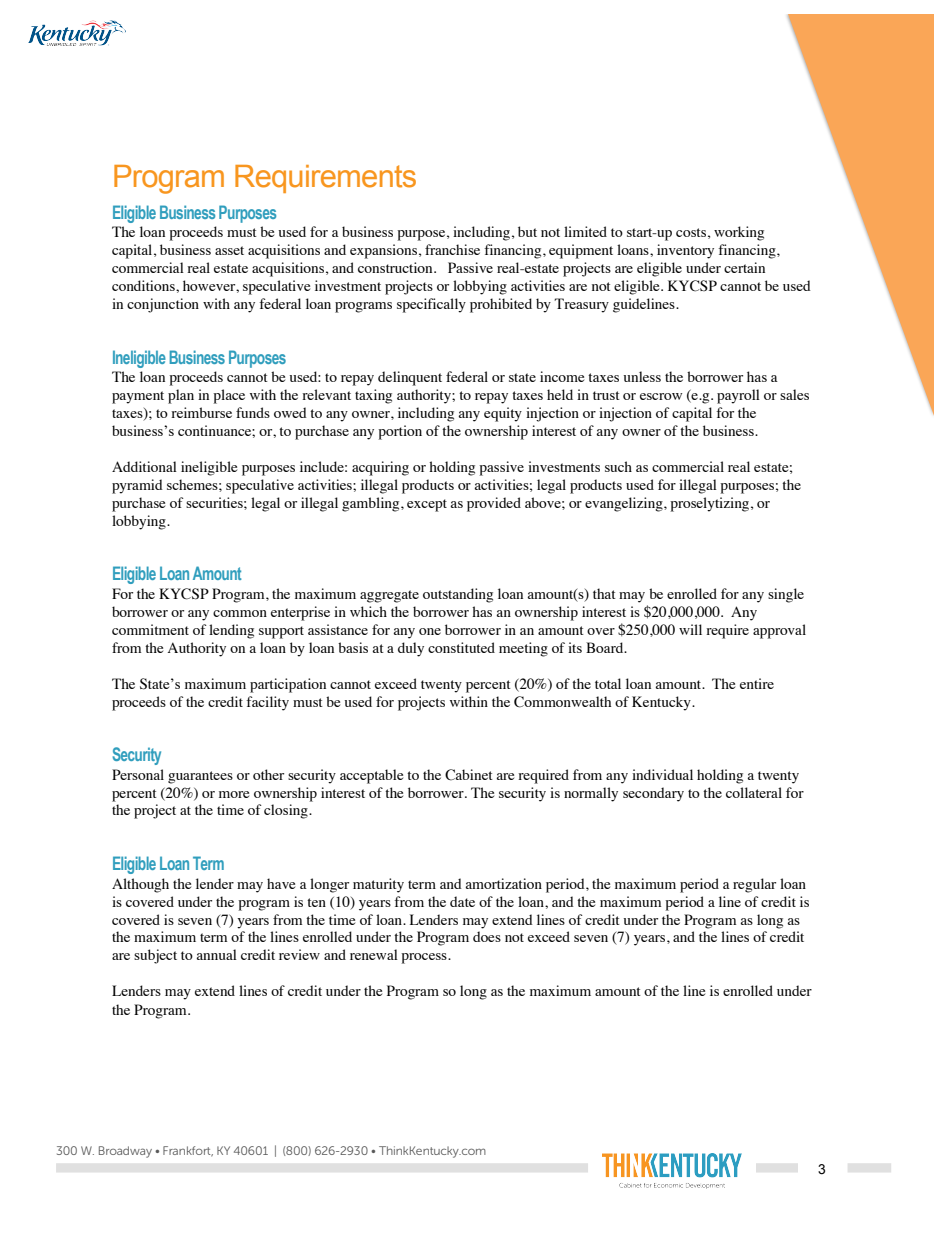  What do you see at coordinates (216, 954) in the image?
I see `annual` at bounding box center [216, 954].
